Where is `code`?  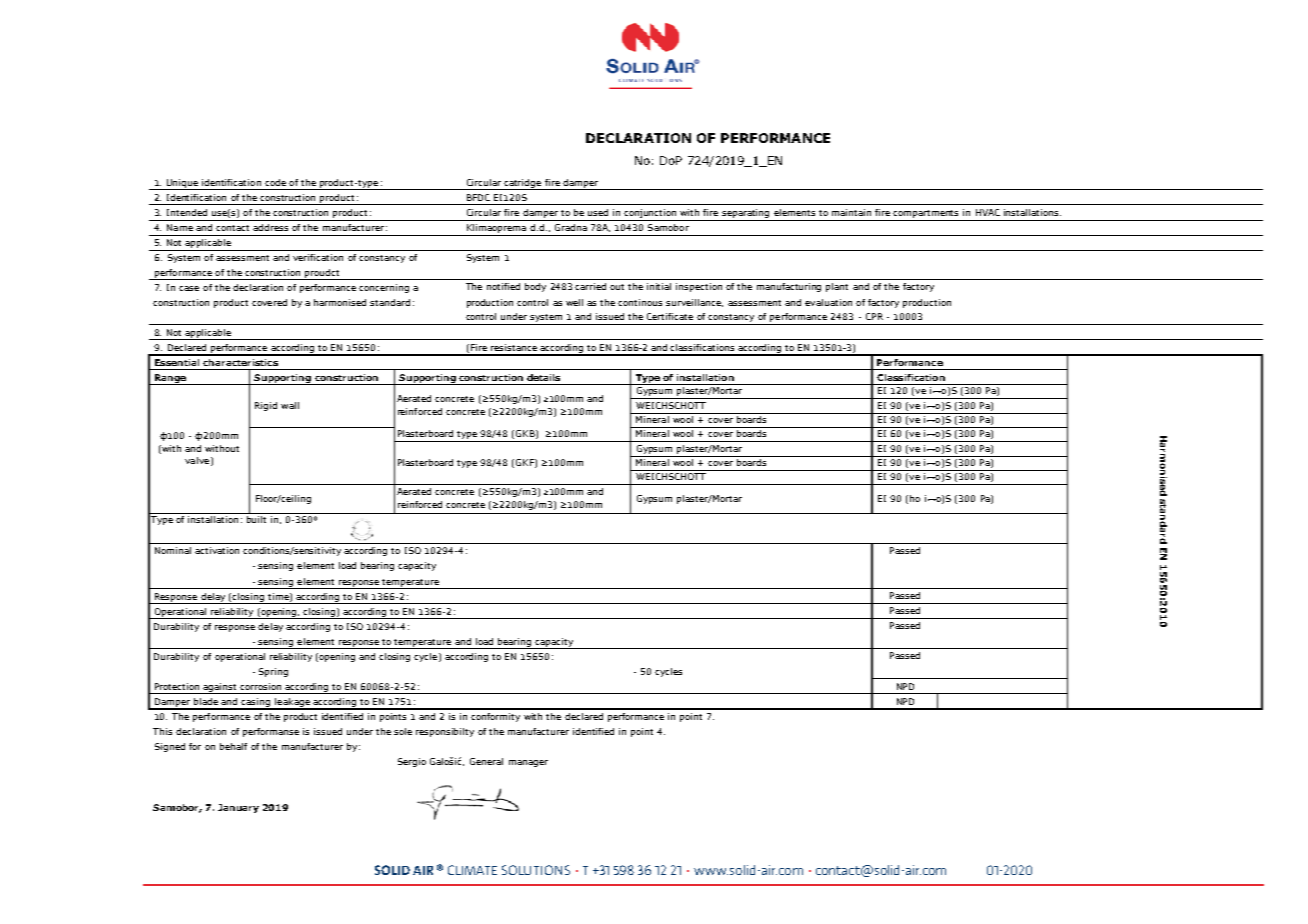
code is located at coordinates (275, 182).
